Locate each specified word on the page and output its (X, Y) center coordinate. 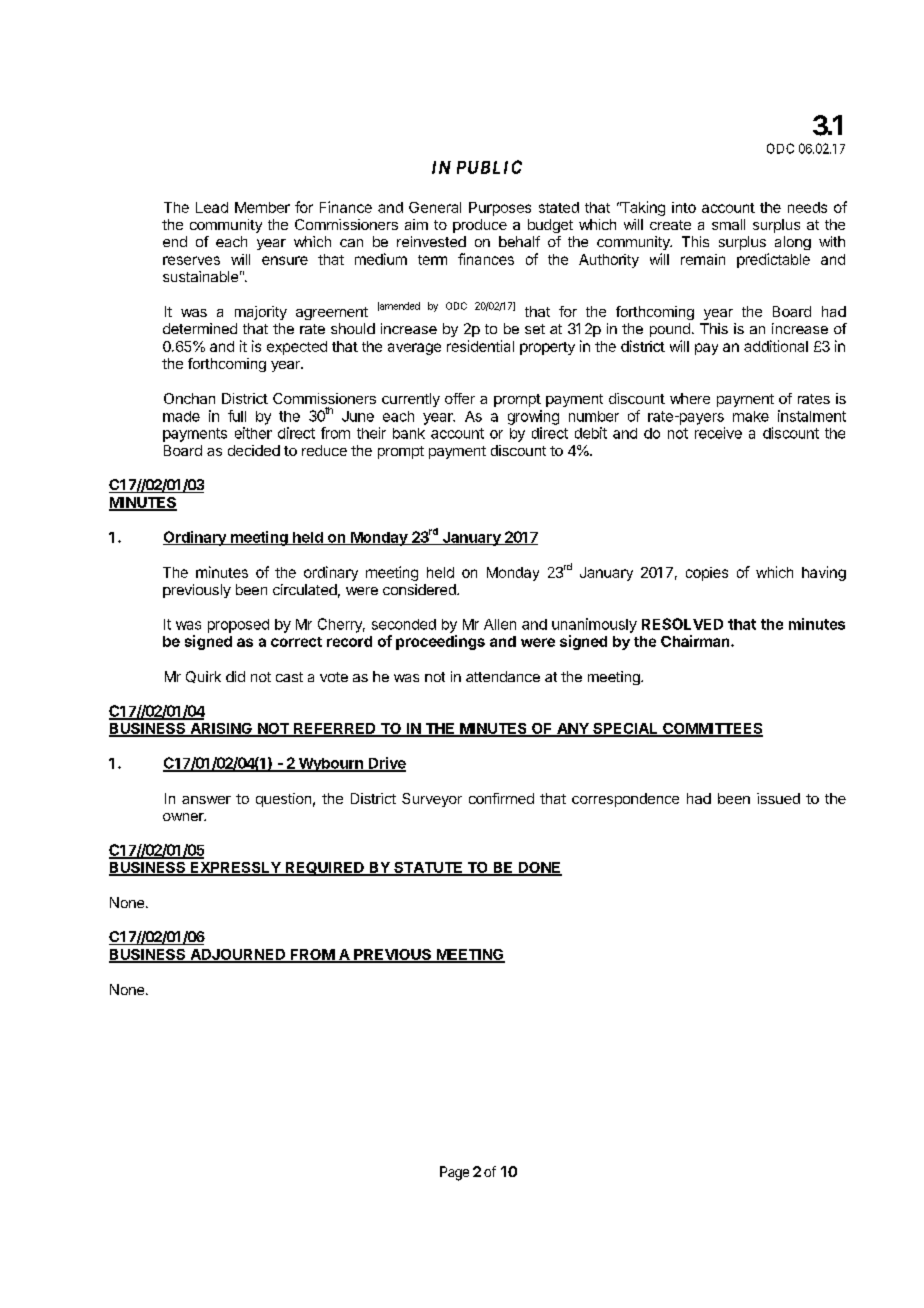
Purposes (500, 209)
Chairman (696, 641)
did (235, 676)
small (728, 224)
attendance (503, 676)
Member (262, 207)
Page (454, 1173)
